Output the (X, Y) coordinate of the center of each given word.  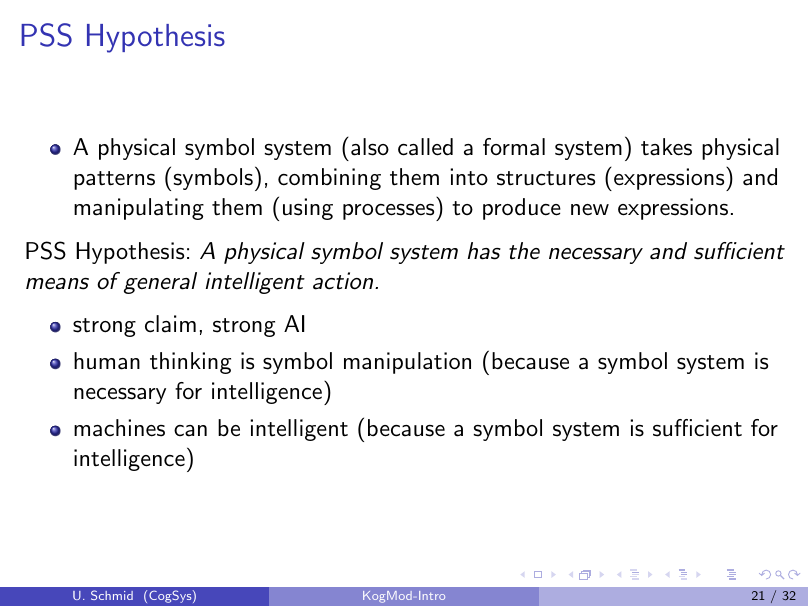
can (190, 431)
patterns (114, 180)
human (107, 361)
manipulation (407, 363)
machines (119, 428)
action (343, 281)
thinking (190, 363)
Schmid (112, 595)
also (370, 147)
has (484, 251)
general (160, 283)
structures (546, 178)
